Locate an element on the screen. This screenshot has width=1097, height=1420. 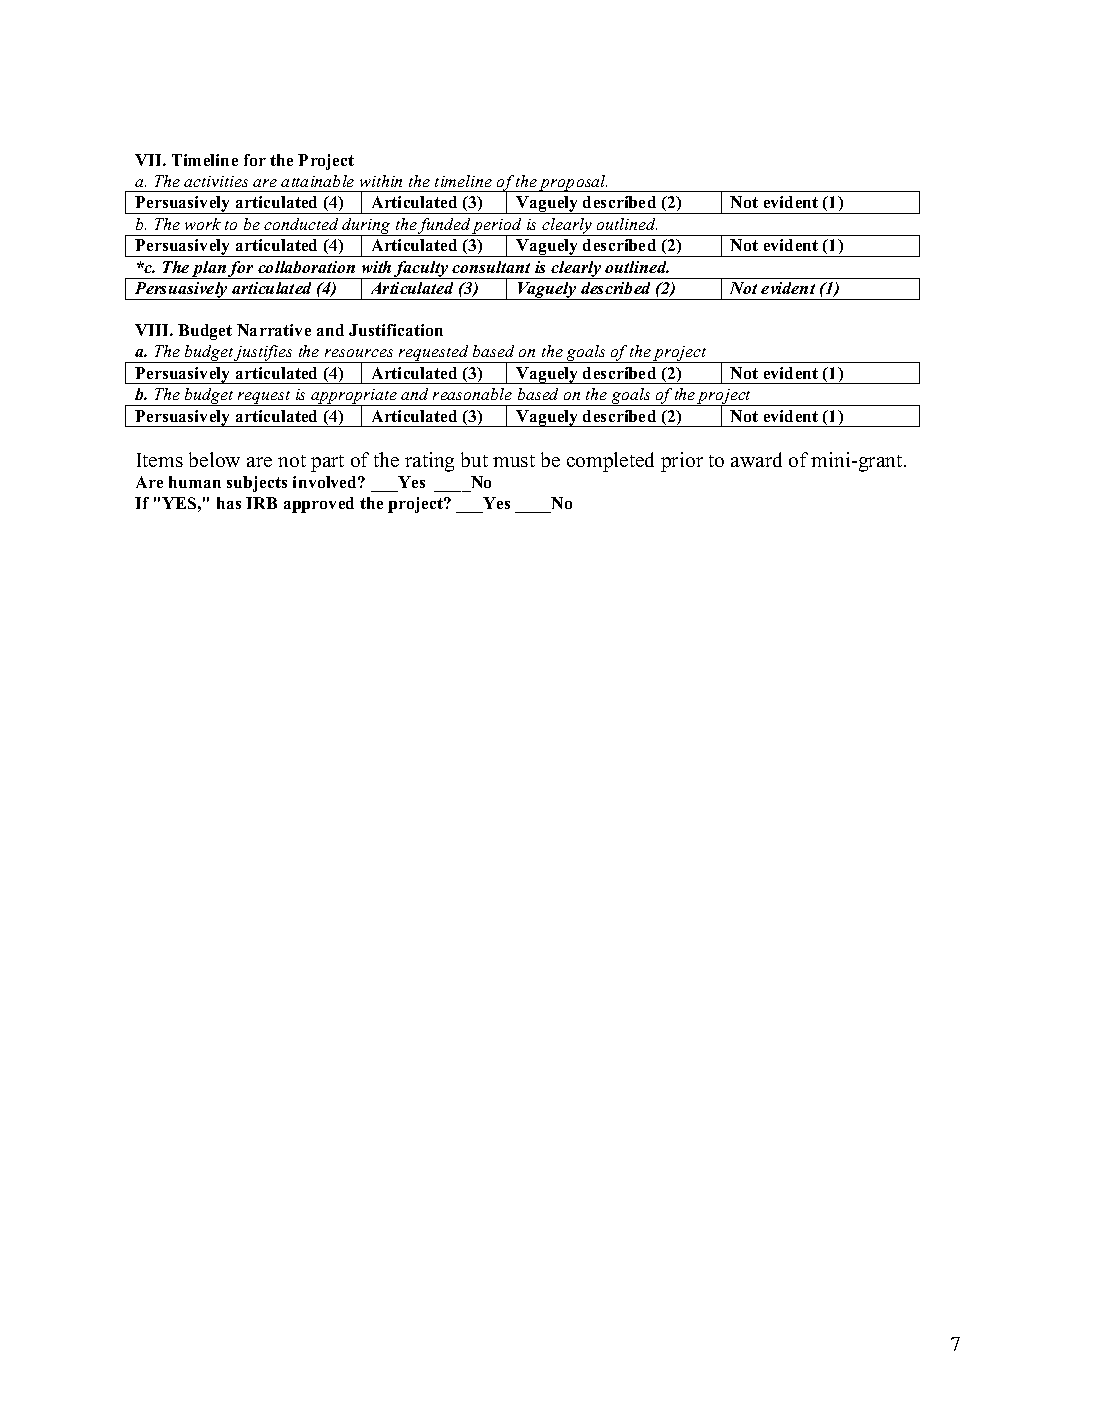
reasonable is located at coordinates (472, 394).
